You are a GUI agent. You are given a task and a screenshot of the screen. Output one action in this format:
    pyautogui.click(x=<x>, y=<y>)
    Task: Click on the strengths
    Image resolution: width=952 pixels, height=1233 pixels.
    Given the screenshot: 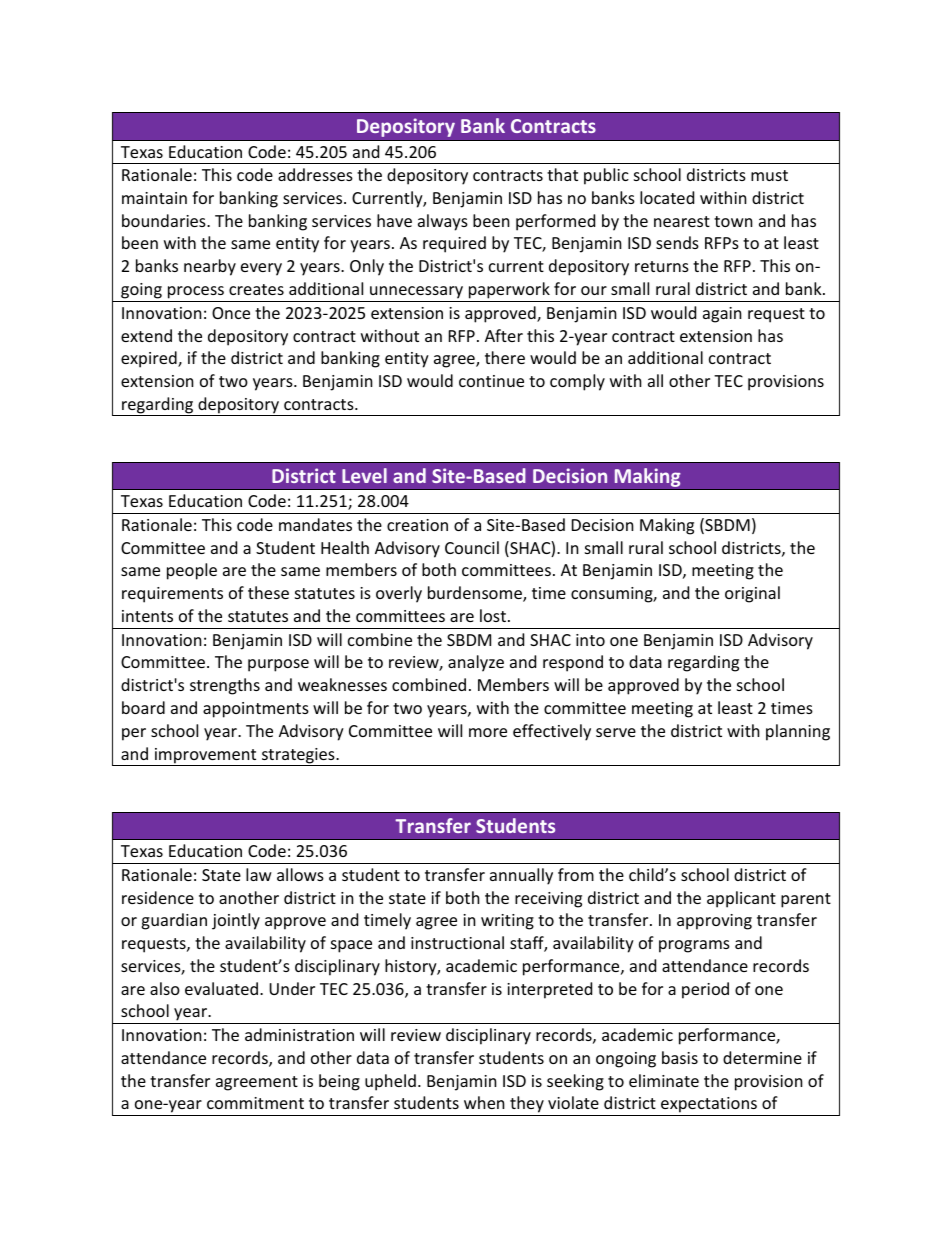 What is the action you would take?
    pyautogui.click(x=225, y=686)
